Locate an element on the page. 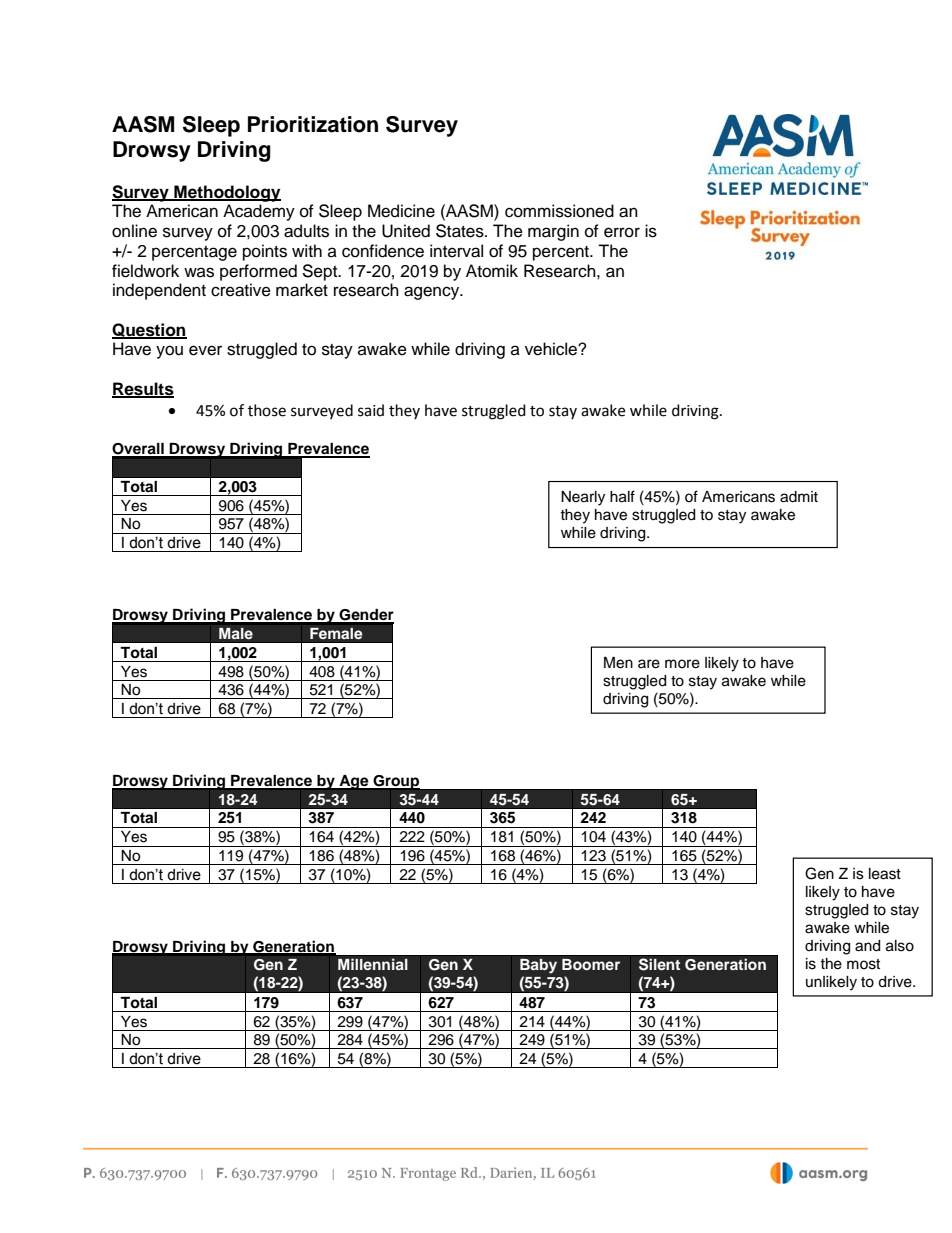  Methodology is located at coordinates (226, 193).
